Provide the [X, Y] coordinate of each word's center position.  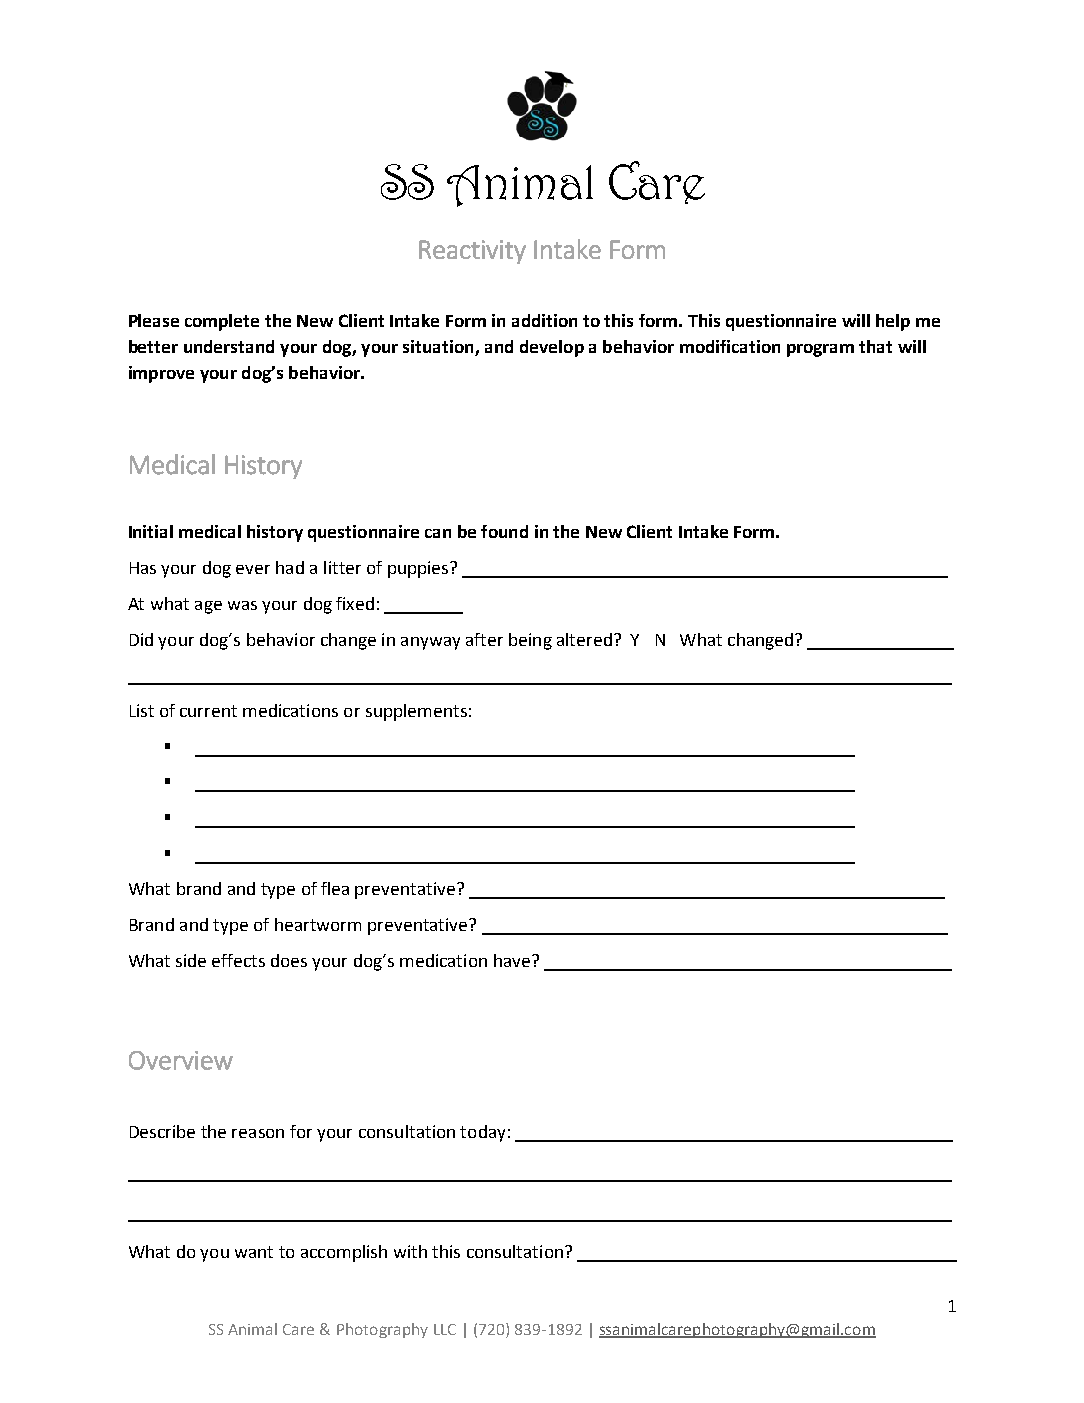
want [254, 1252]
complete [222, 322]
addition [544, 320]
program [820, 350]
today [482, 1133]
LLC [445, 1329]
